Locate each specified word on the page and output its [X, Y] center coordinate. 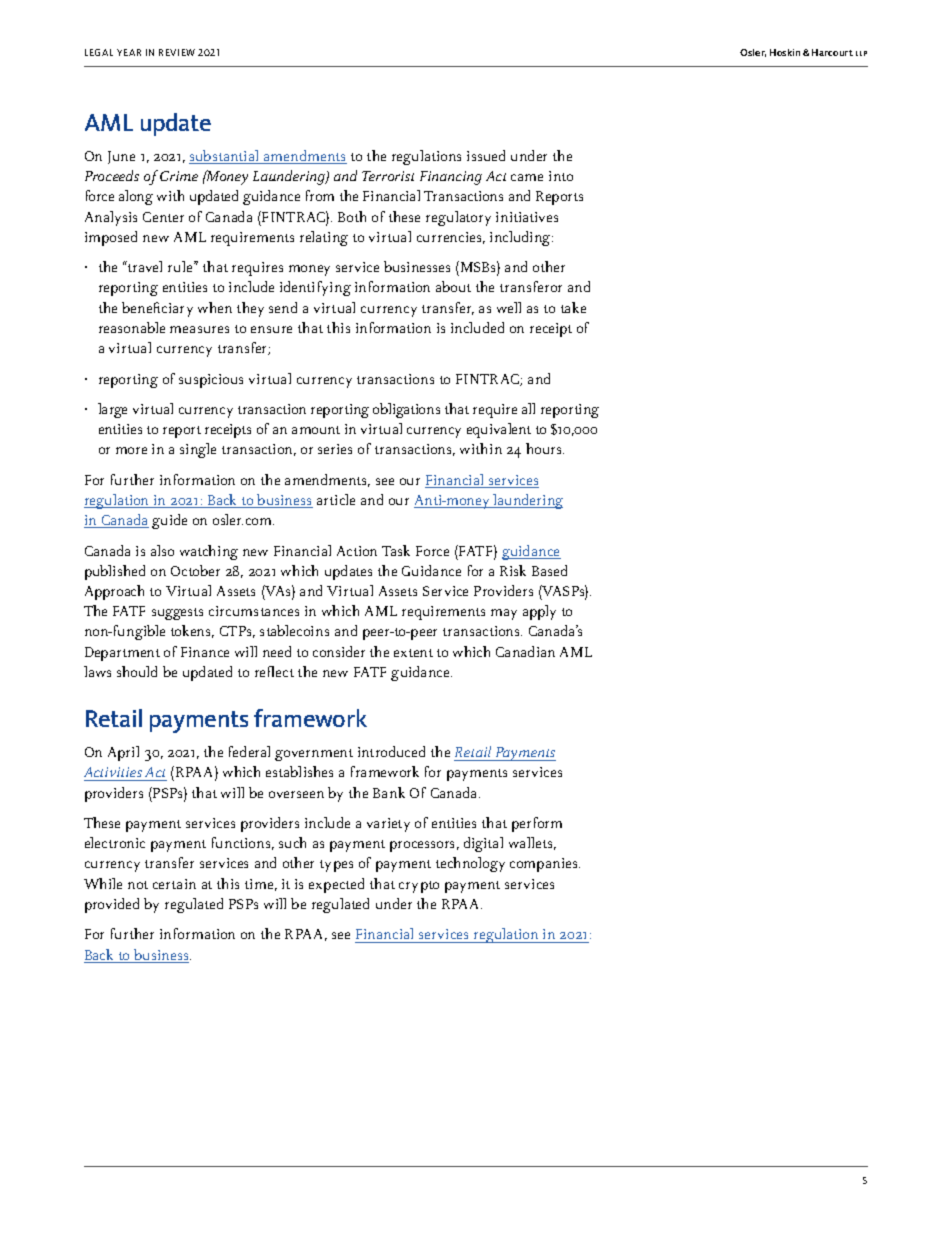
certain [174, 884]
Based [549, 570]
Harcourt [832, 52]
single [198, 450]
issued [486, 155]
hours [545, 448]
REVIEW [177, 52]
